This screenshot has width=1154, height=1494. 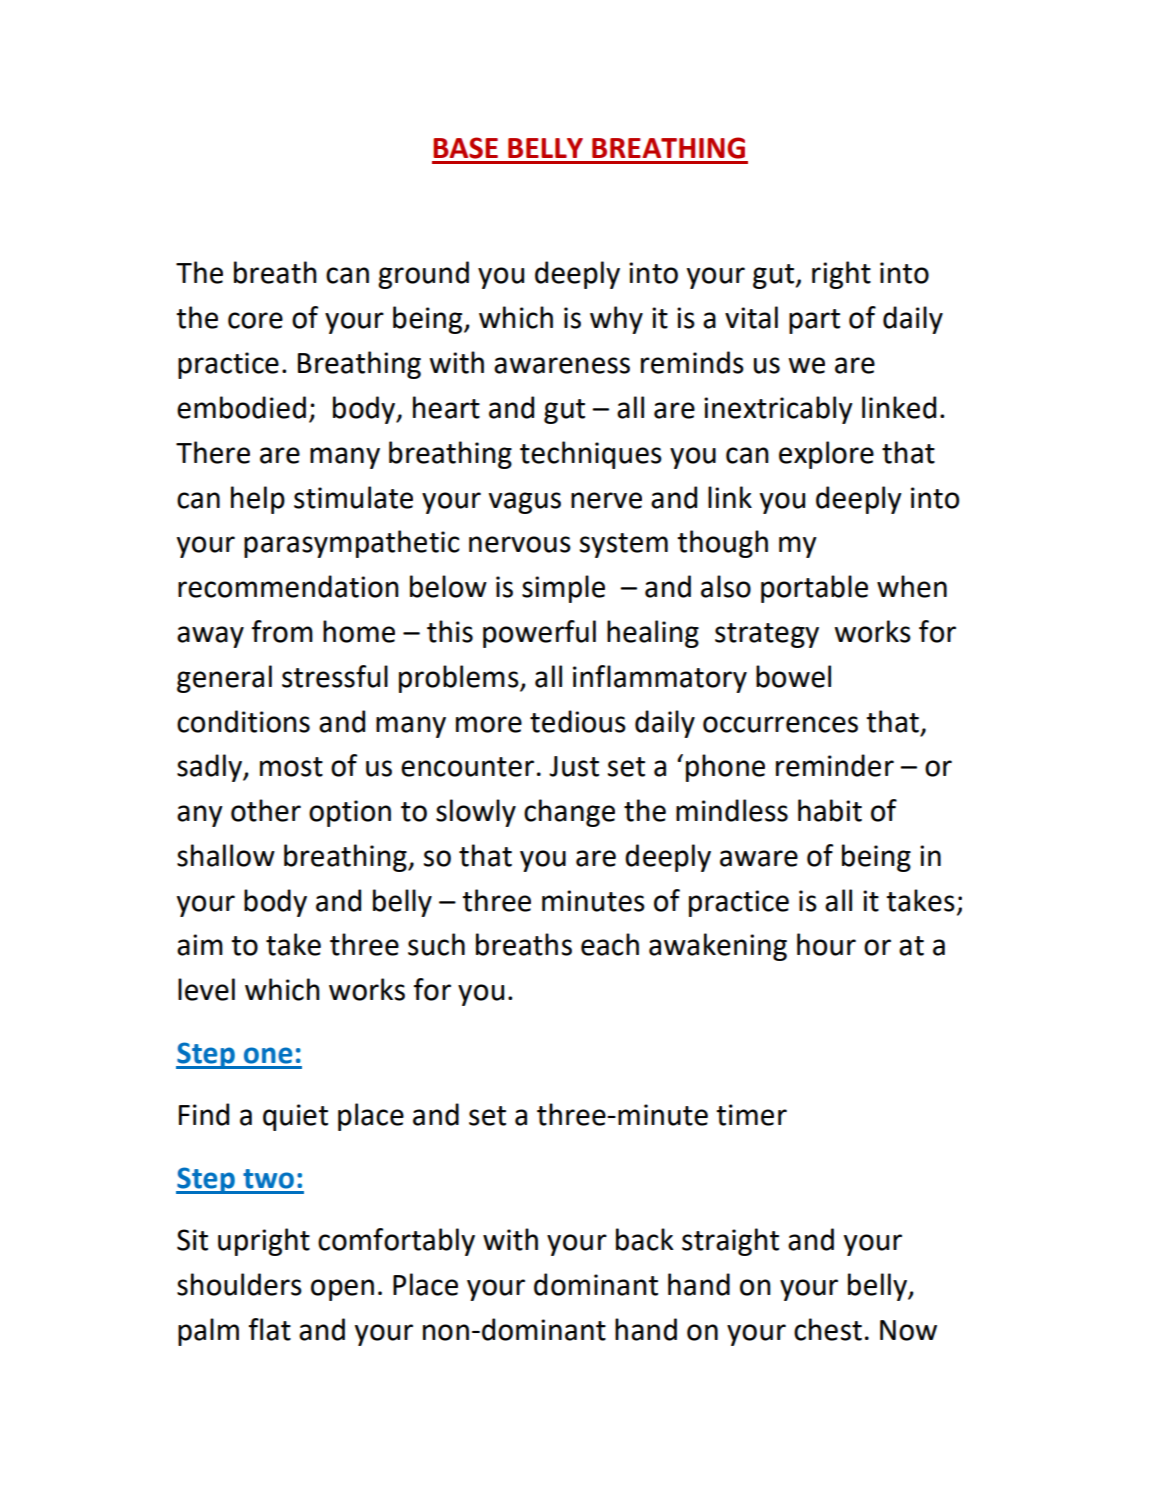 What do you see at coordinates (266, 810) in the screenshot?
I see `other` at bounding box center [266, 810].
